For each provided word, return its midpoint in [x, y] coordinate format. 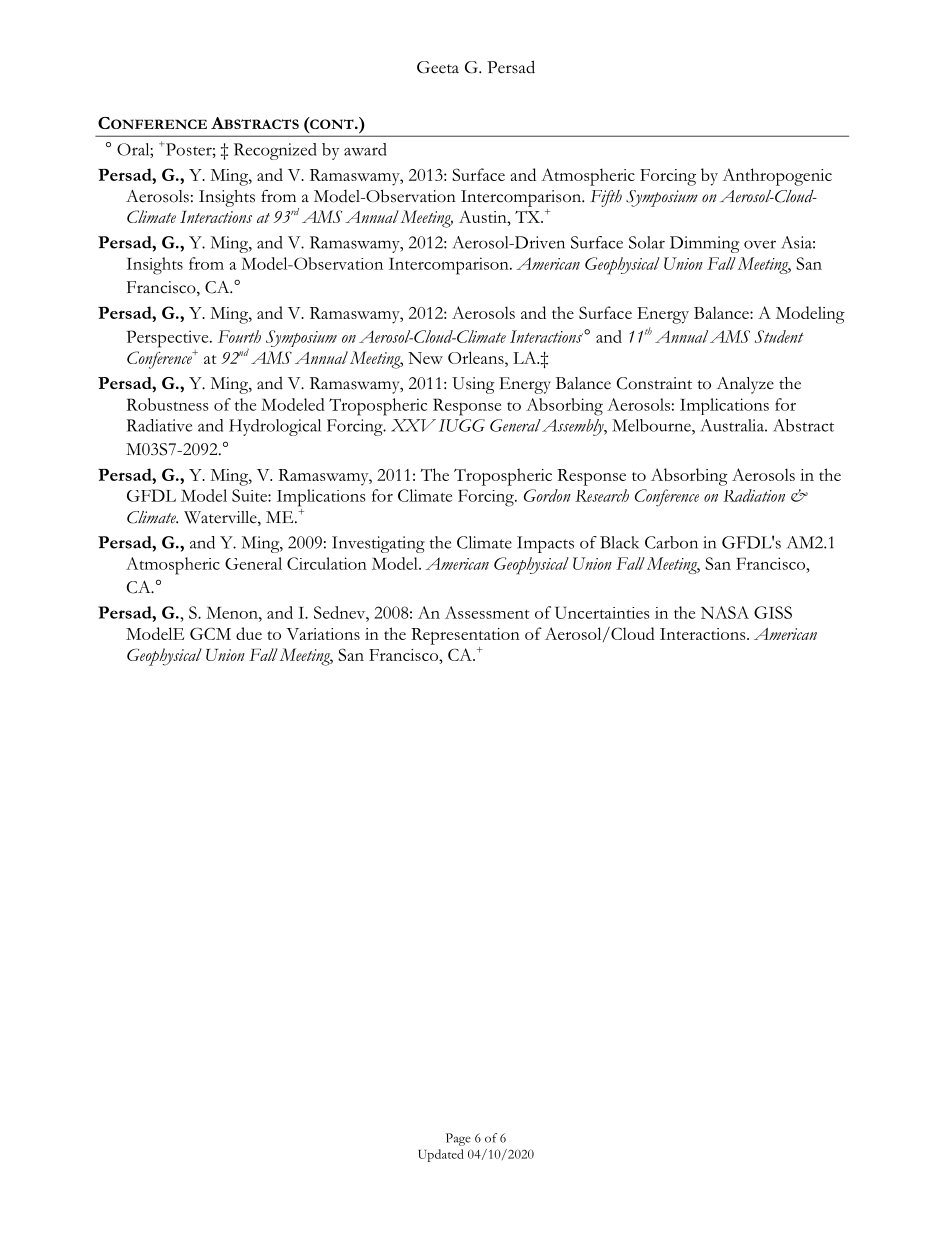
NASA [725, 612]
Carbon [671, 542]
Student [779, 336]
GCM [210, 633]
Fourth [239, 336]
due [249, 633]
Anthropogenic [777, 177]
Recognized [275, 151]
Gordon [547, 495]
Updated [441, 1155]
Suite [250, 495]
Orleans [477, 357]
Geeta [438, 67]
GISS [773, 612]
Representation [465, 636]
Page [458, 1139]
